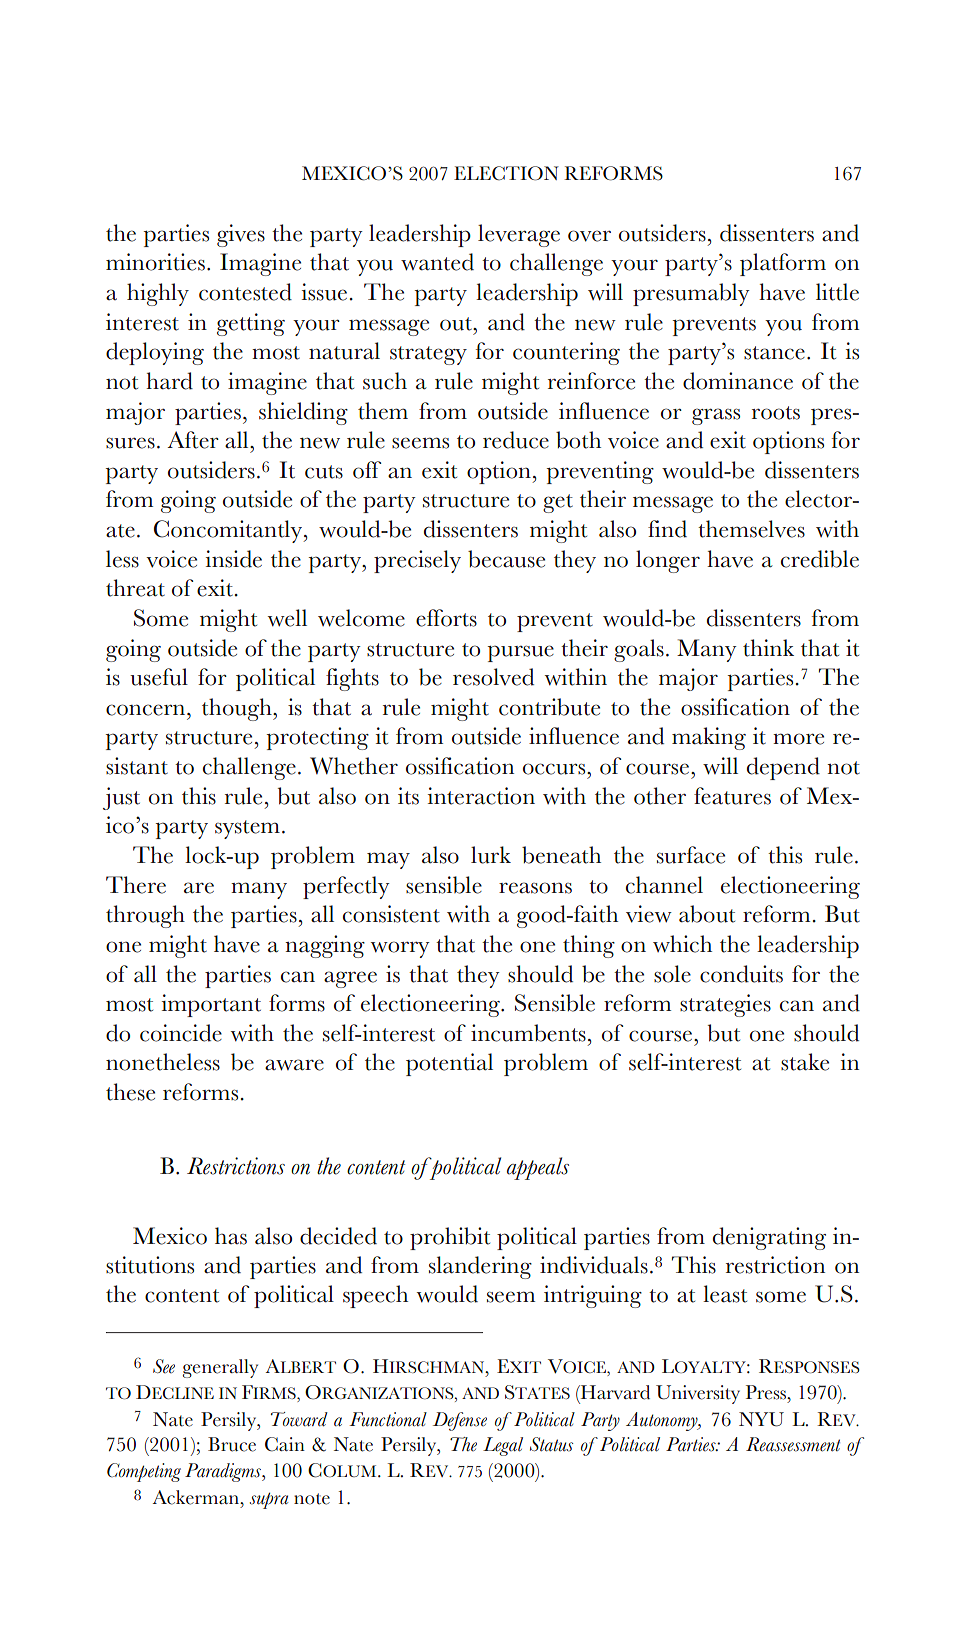 This screenshot has height=1635, width=968. Describe the element at coordinates (783, 264) in the screenshot. I see `platform` at that location.
